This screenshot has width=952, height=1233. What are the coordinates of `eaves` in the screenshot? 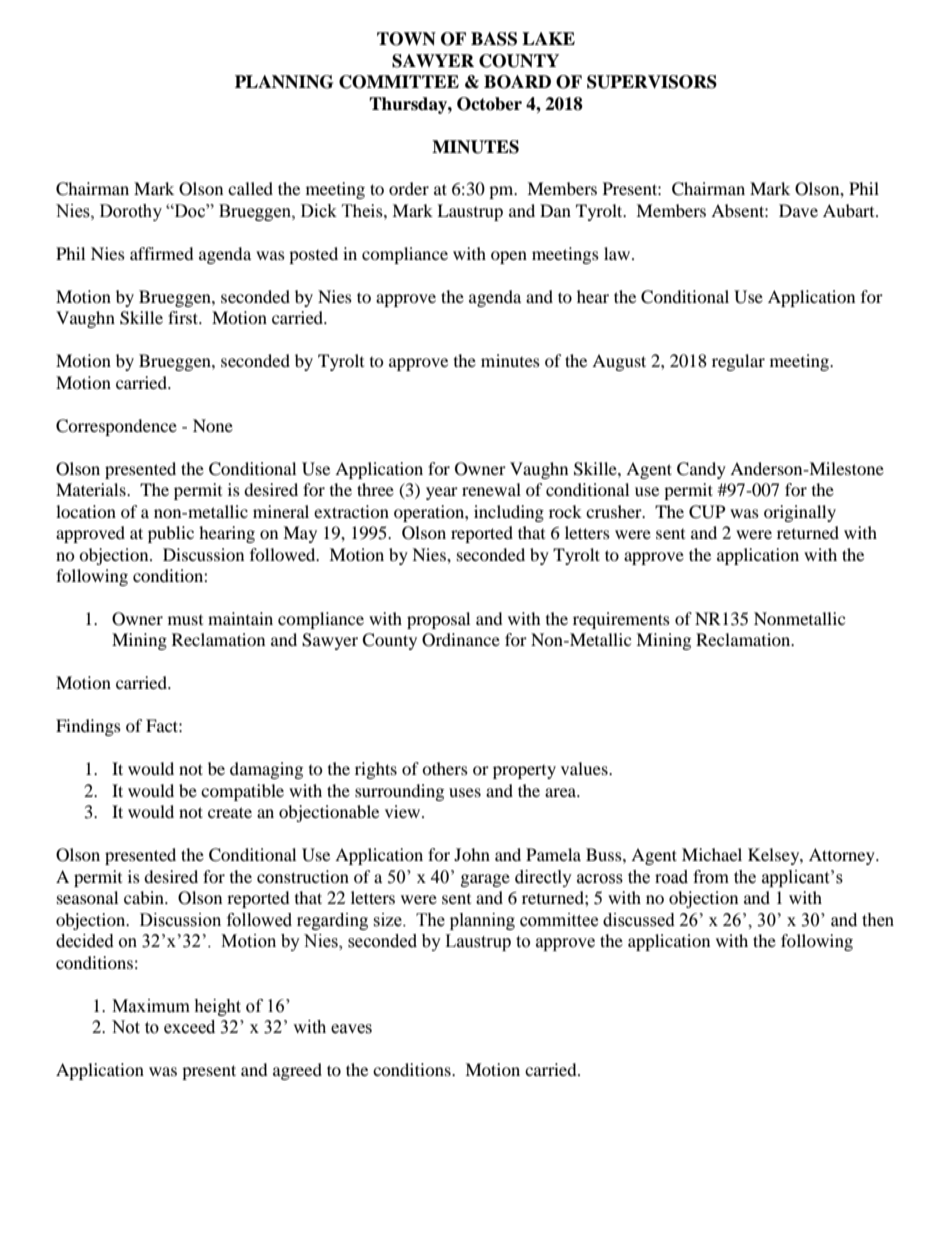 It's located at (351, 1029).
